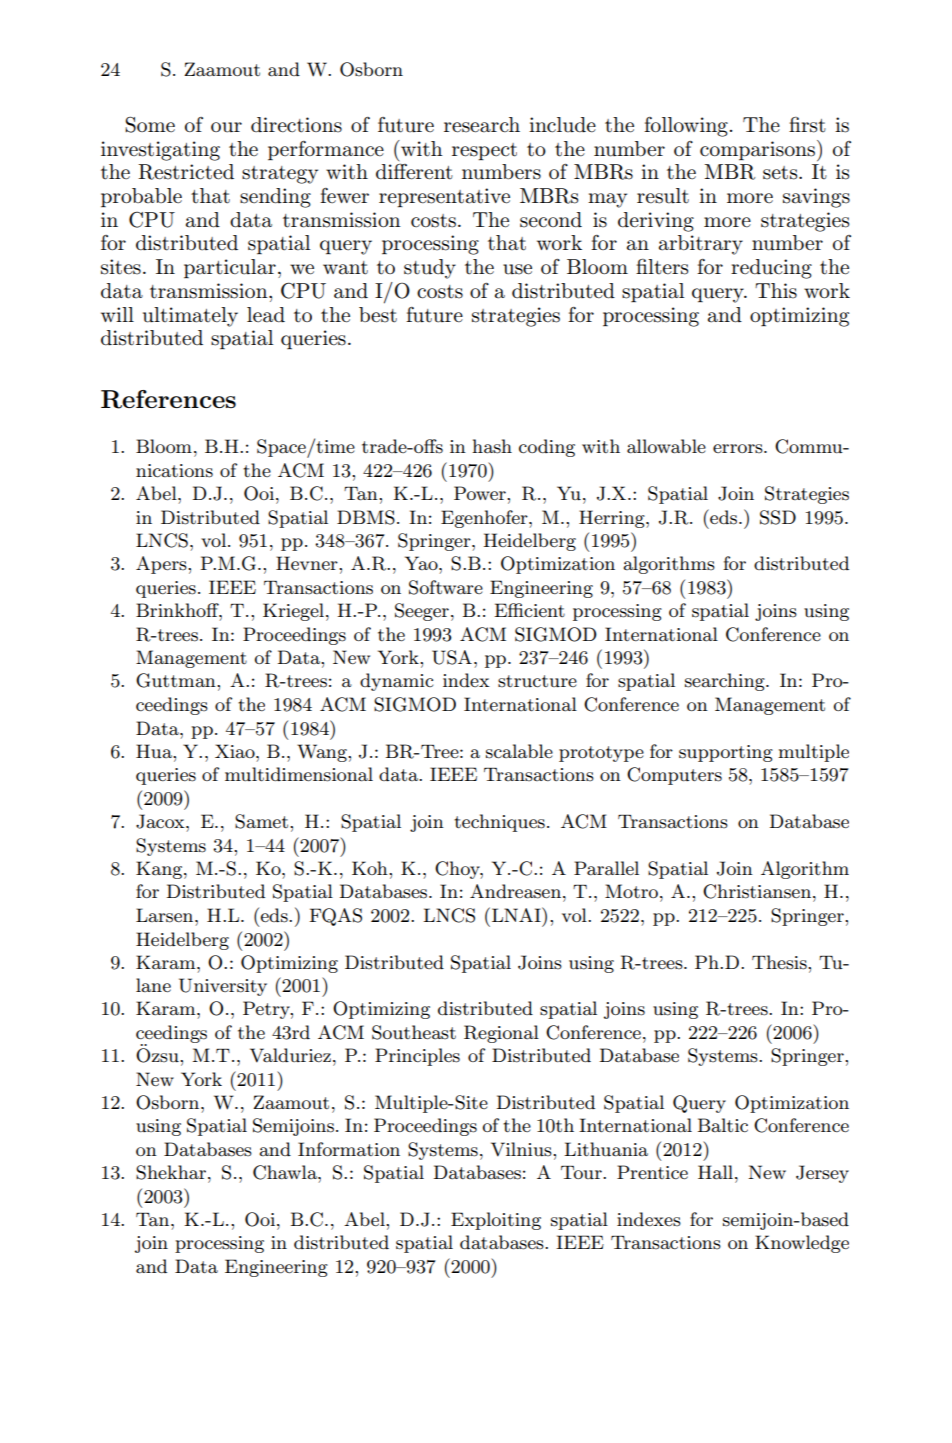  I want to click on Restricted, so click(186, 172).
